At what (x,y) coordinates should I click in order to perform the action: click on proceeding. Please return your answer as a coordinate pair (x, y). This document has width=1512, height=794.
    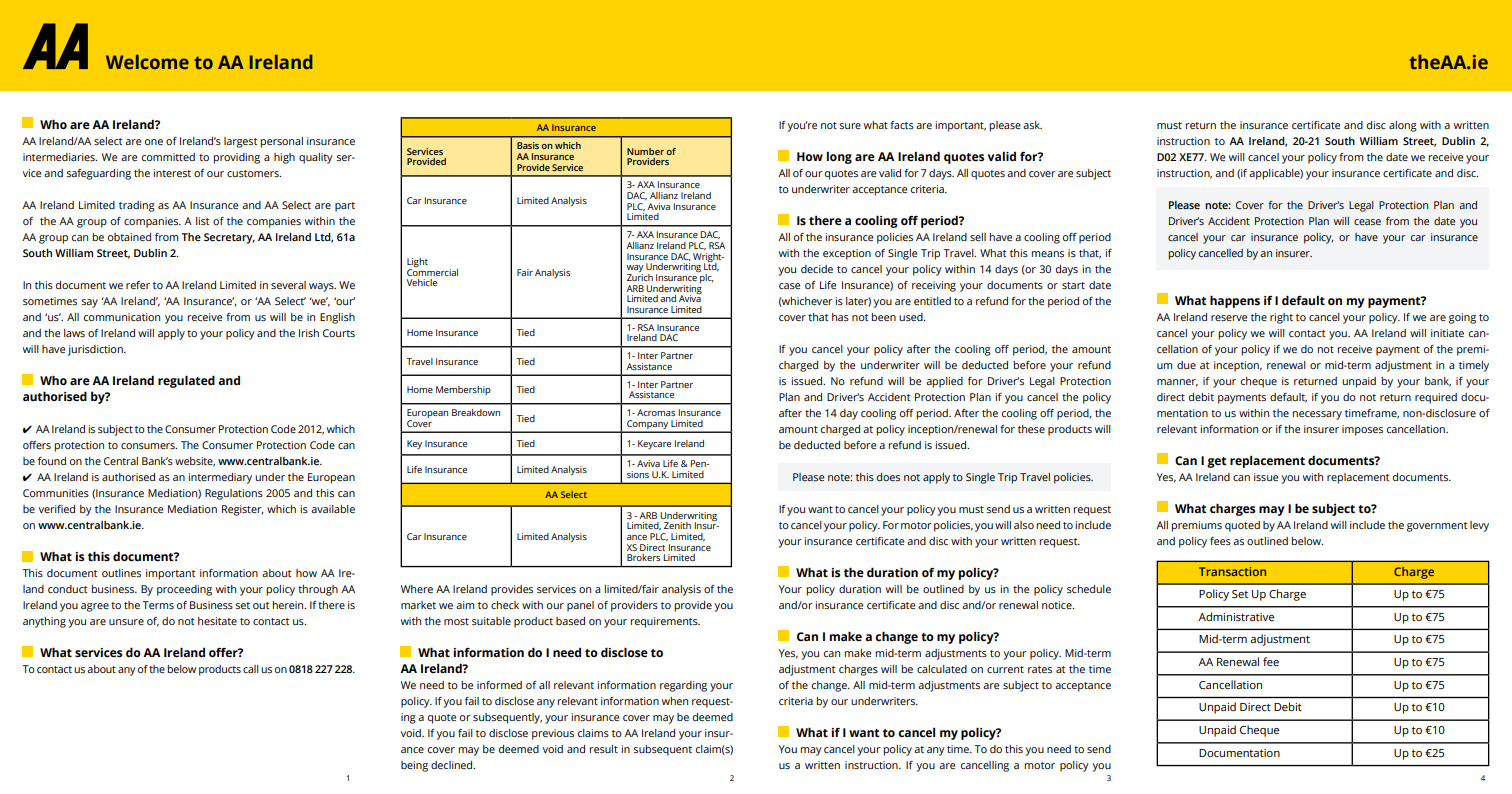
    Looking at the image, I should click on (184, 590).
